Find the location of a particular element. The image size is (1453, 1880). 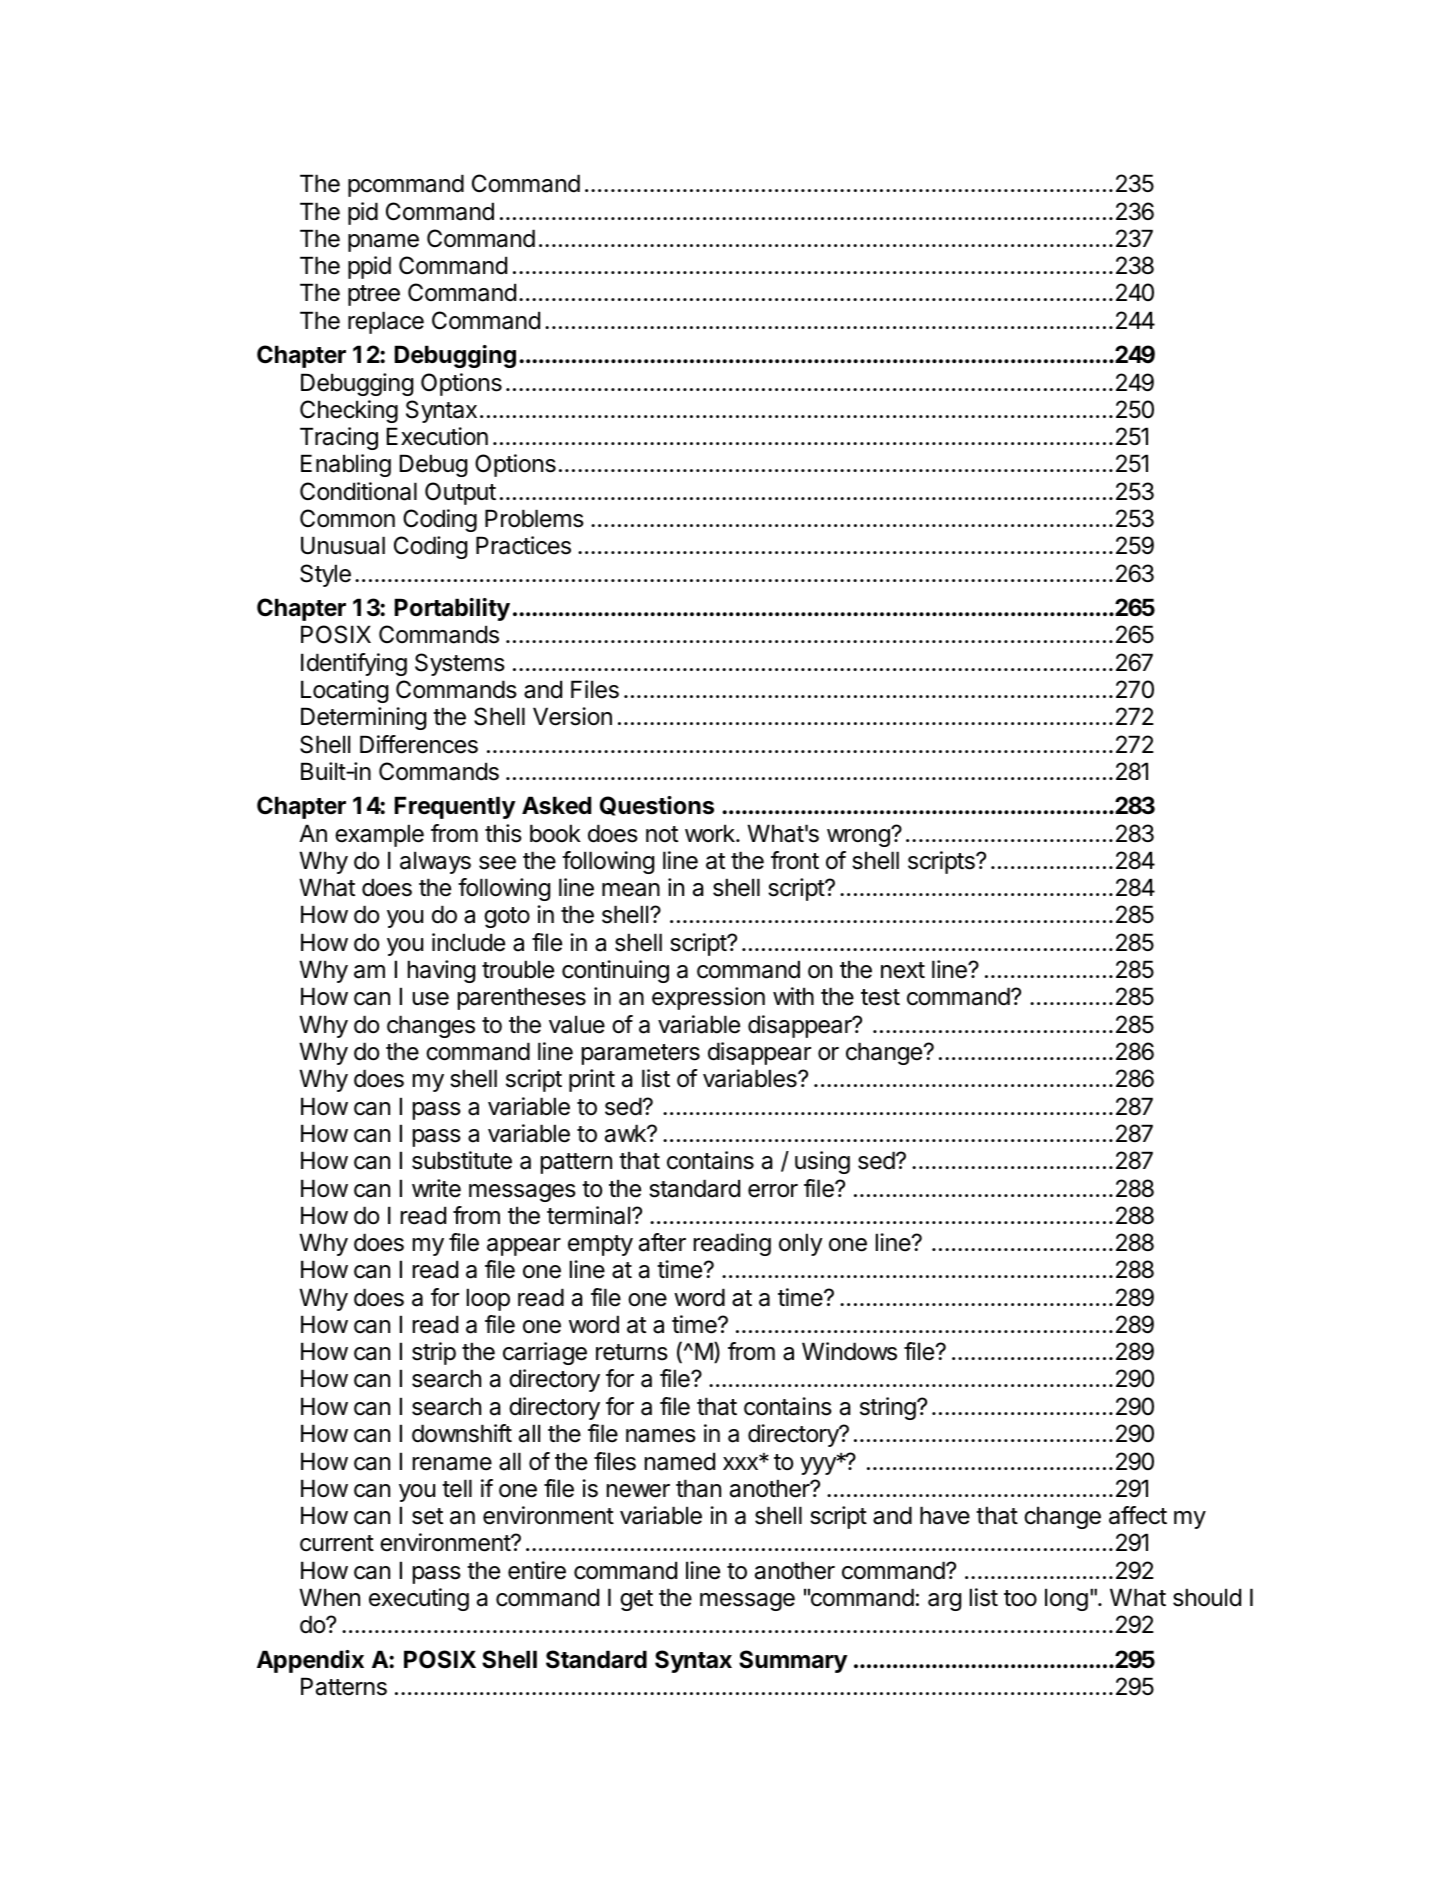

work is located at coordinates (711, 833).
